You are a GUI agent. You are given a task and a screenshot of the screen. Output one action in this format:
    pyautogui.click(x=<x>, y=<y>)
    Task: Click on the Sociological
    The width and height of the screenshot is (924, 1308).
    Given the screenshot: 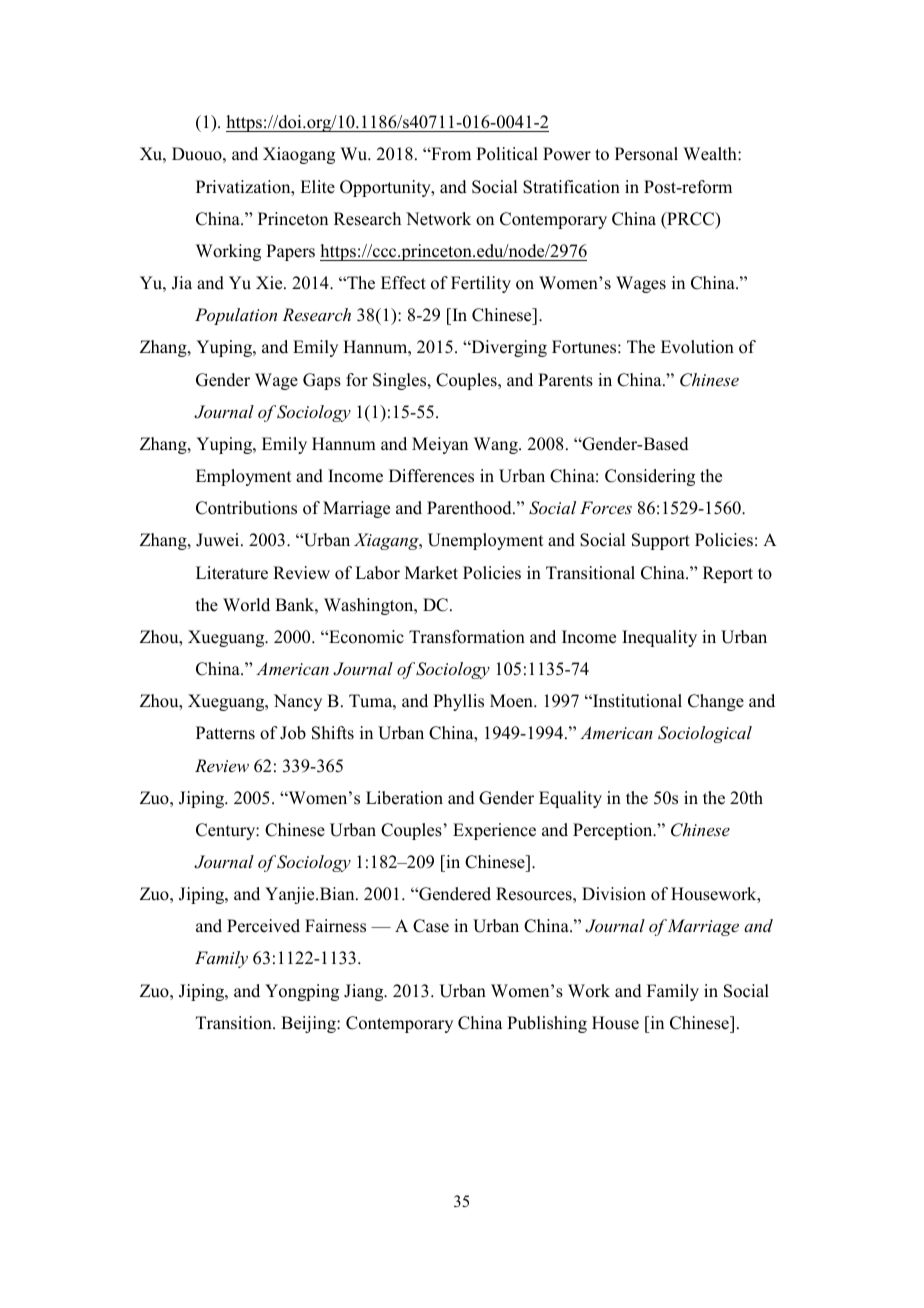 What is the action you would take?
    pyautogui.click(x=705, y=734)
